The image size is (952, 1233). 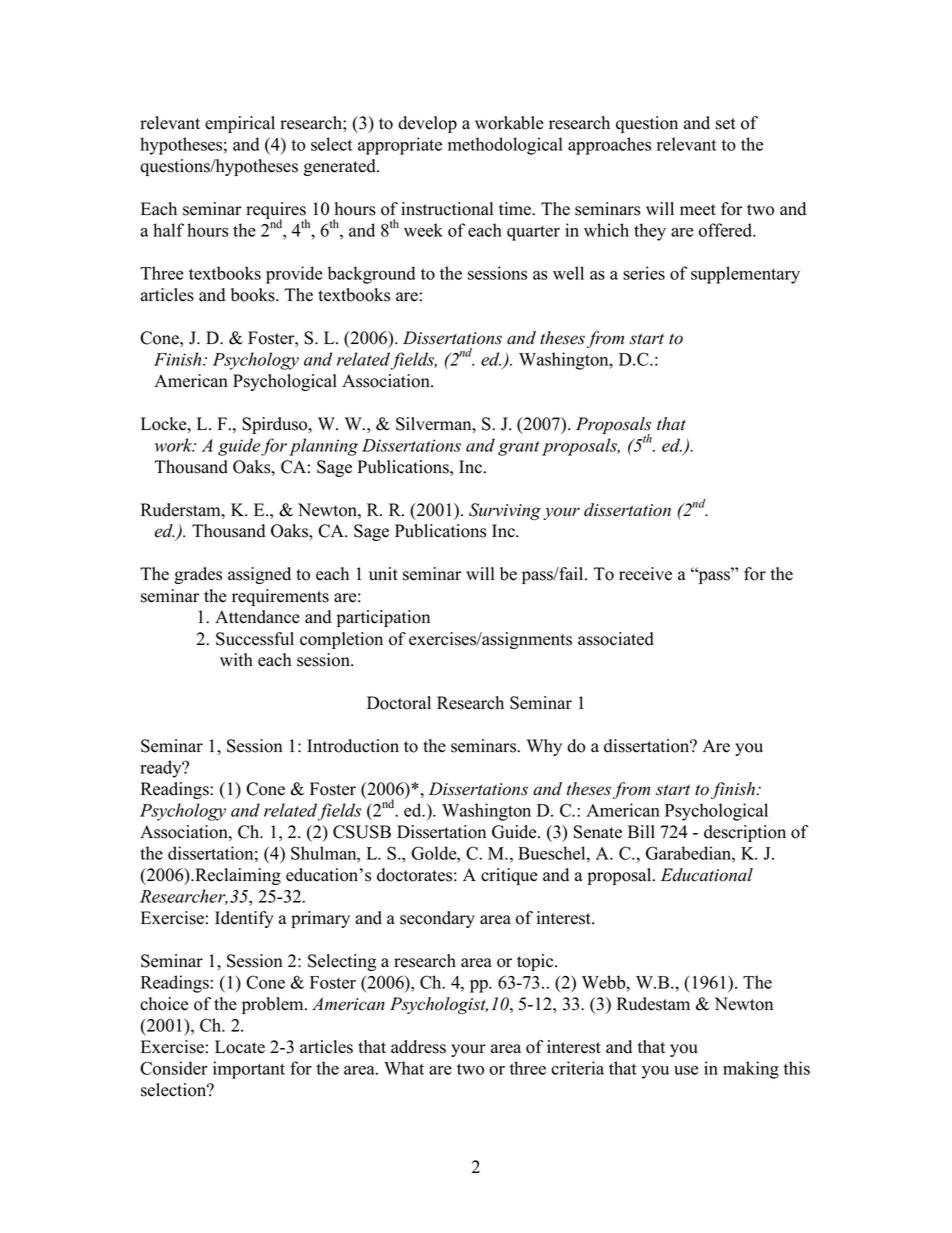 I want to click on Locate, so click(x=240, y=1047).
